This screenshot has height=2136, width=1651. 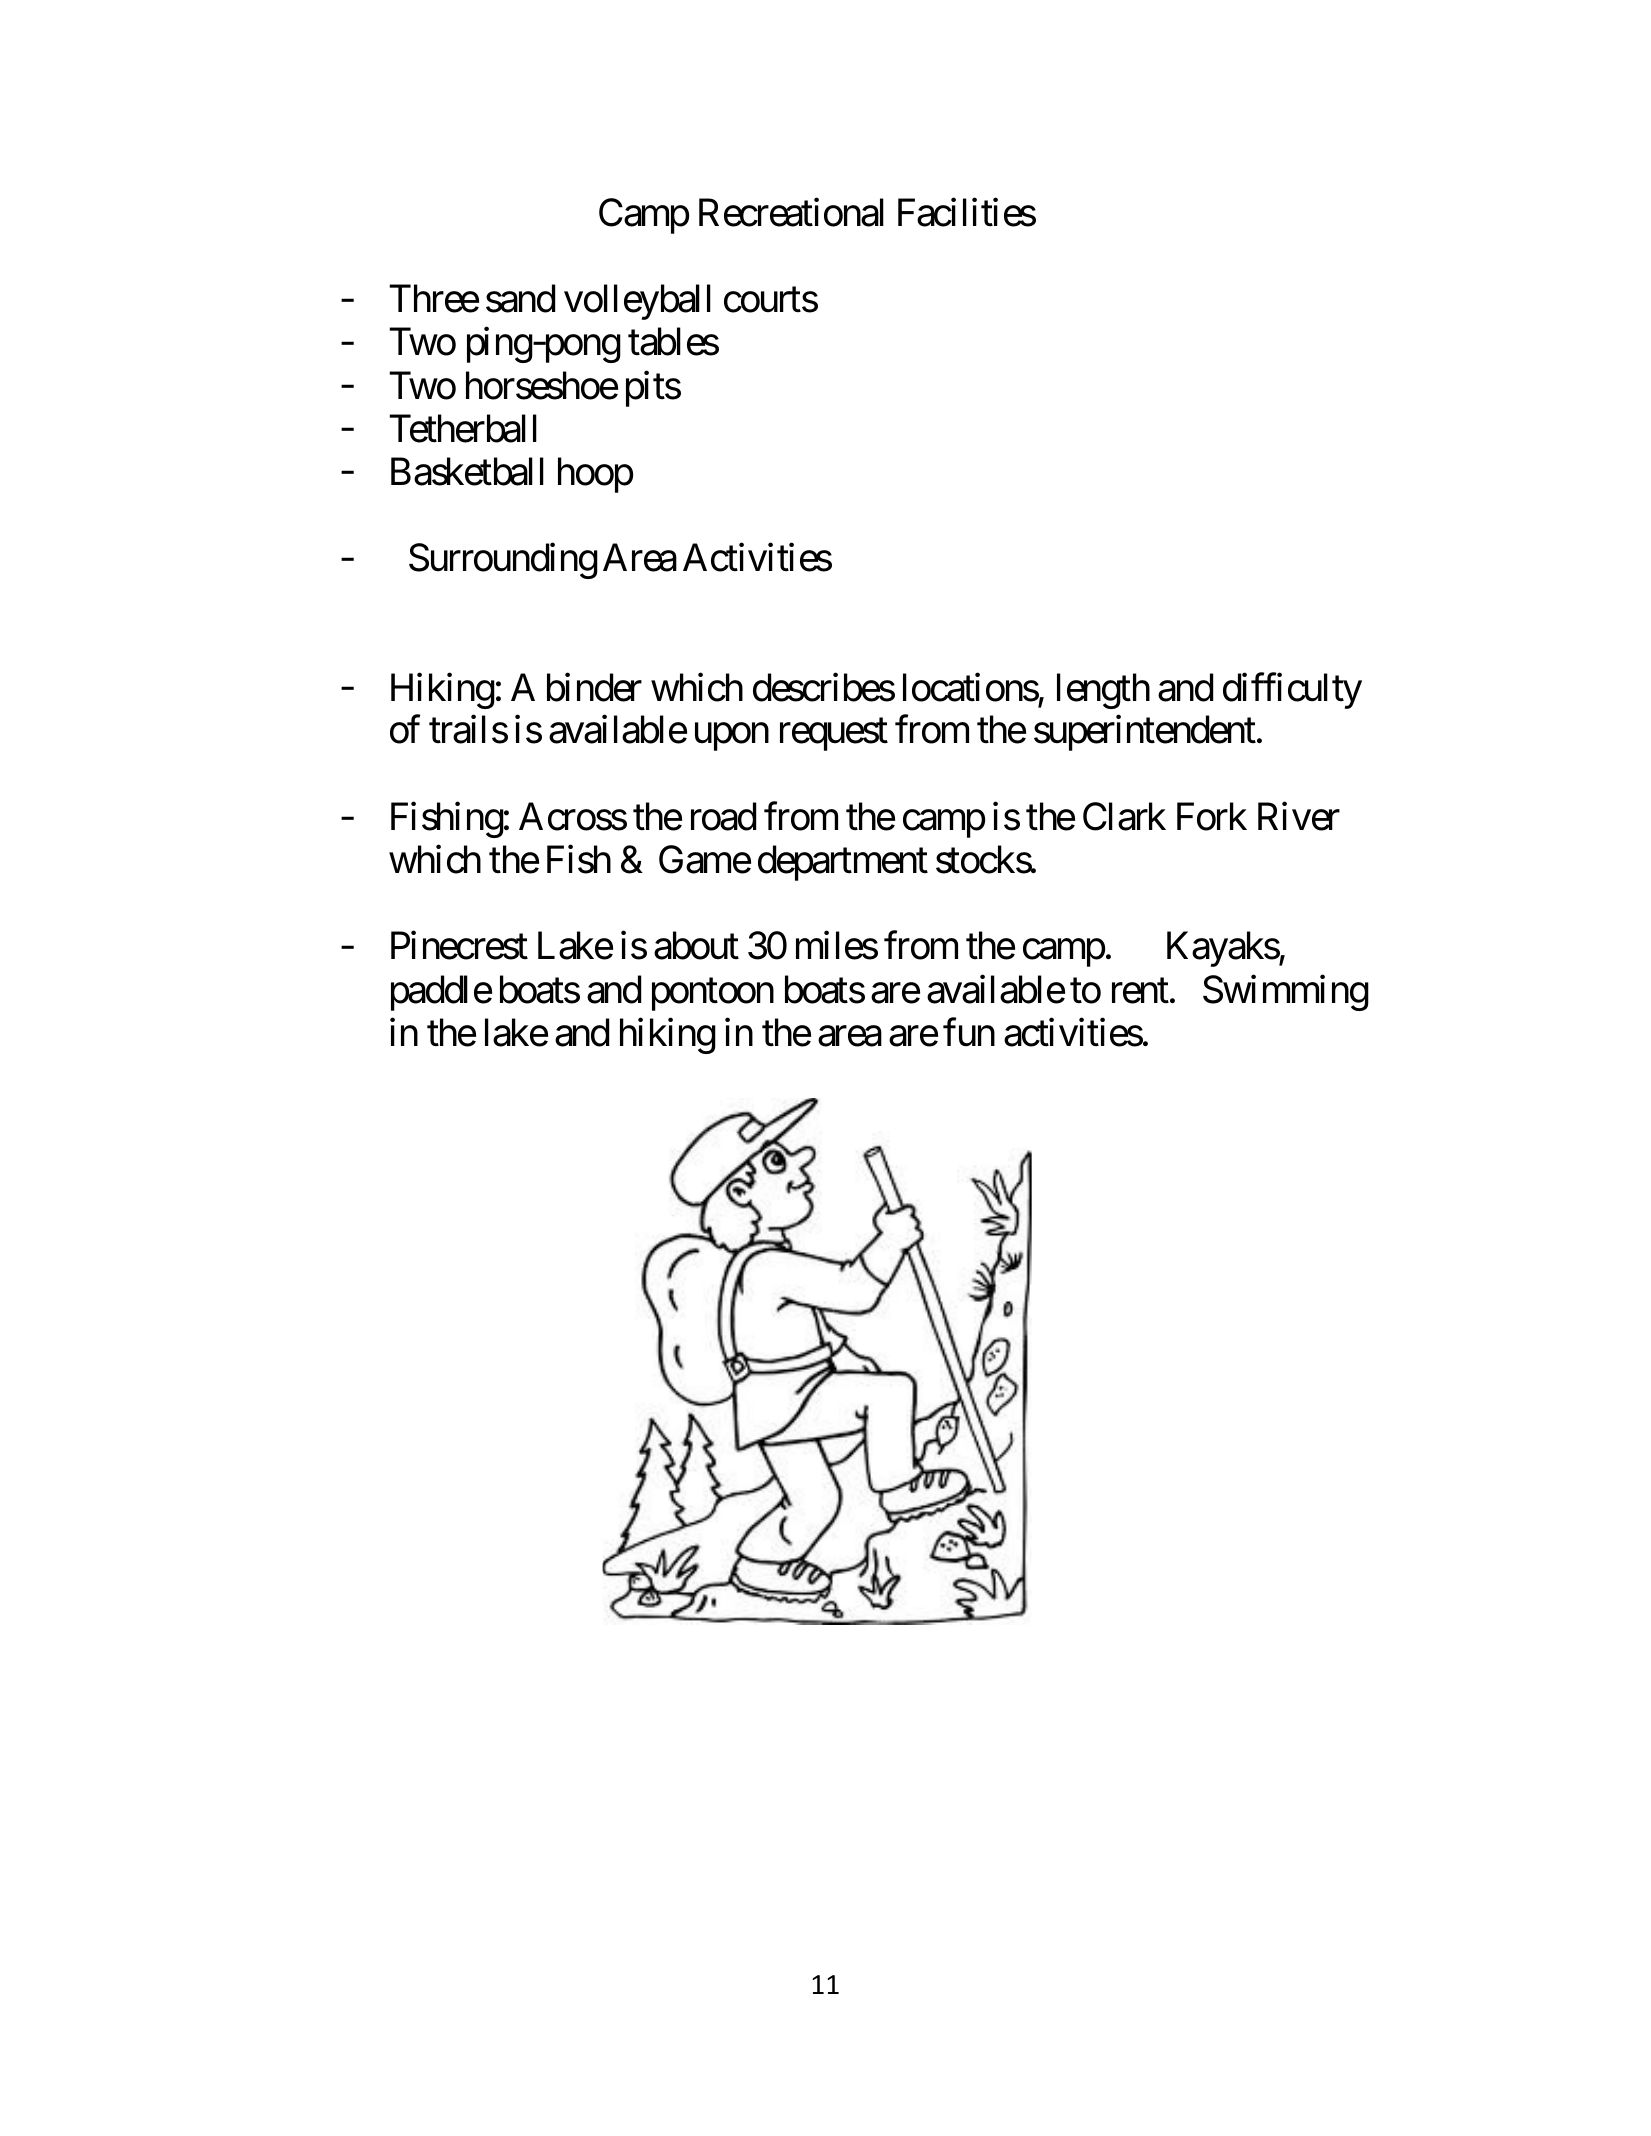 I want to click on binder, so click(x=594, y=687).
